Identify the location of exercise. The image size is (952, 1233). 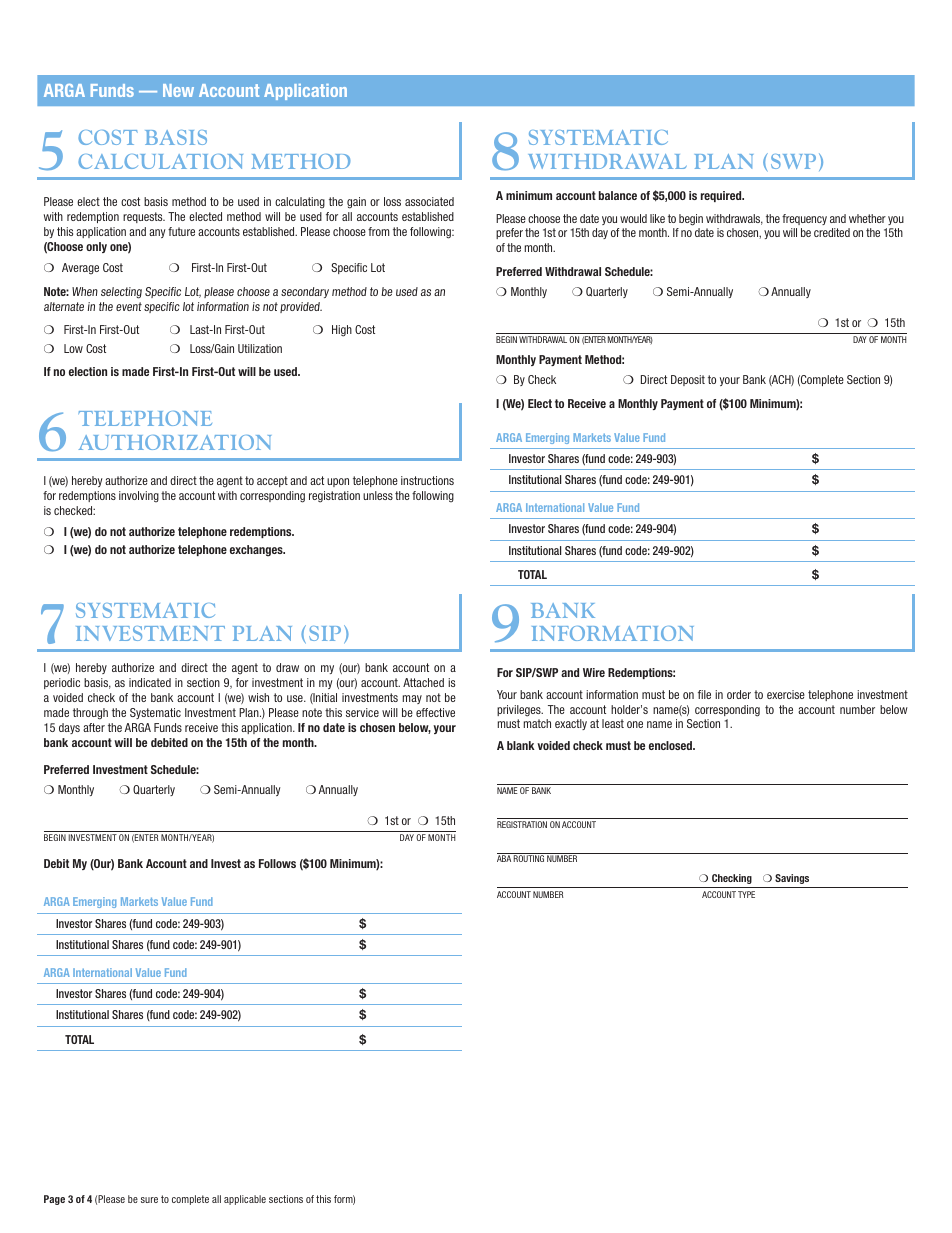
(786, 694).
